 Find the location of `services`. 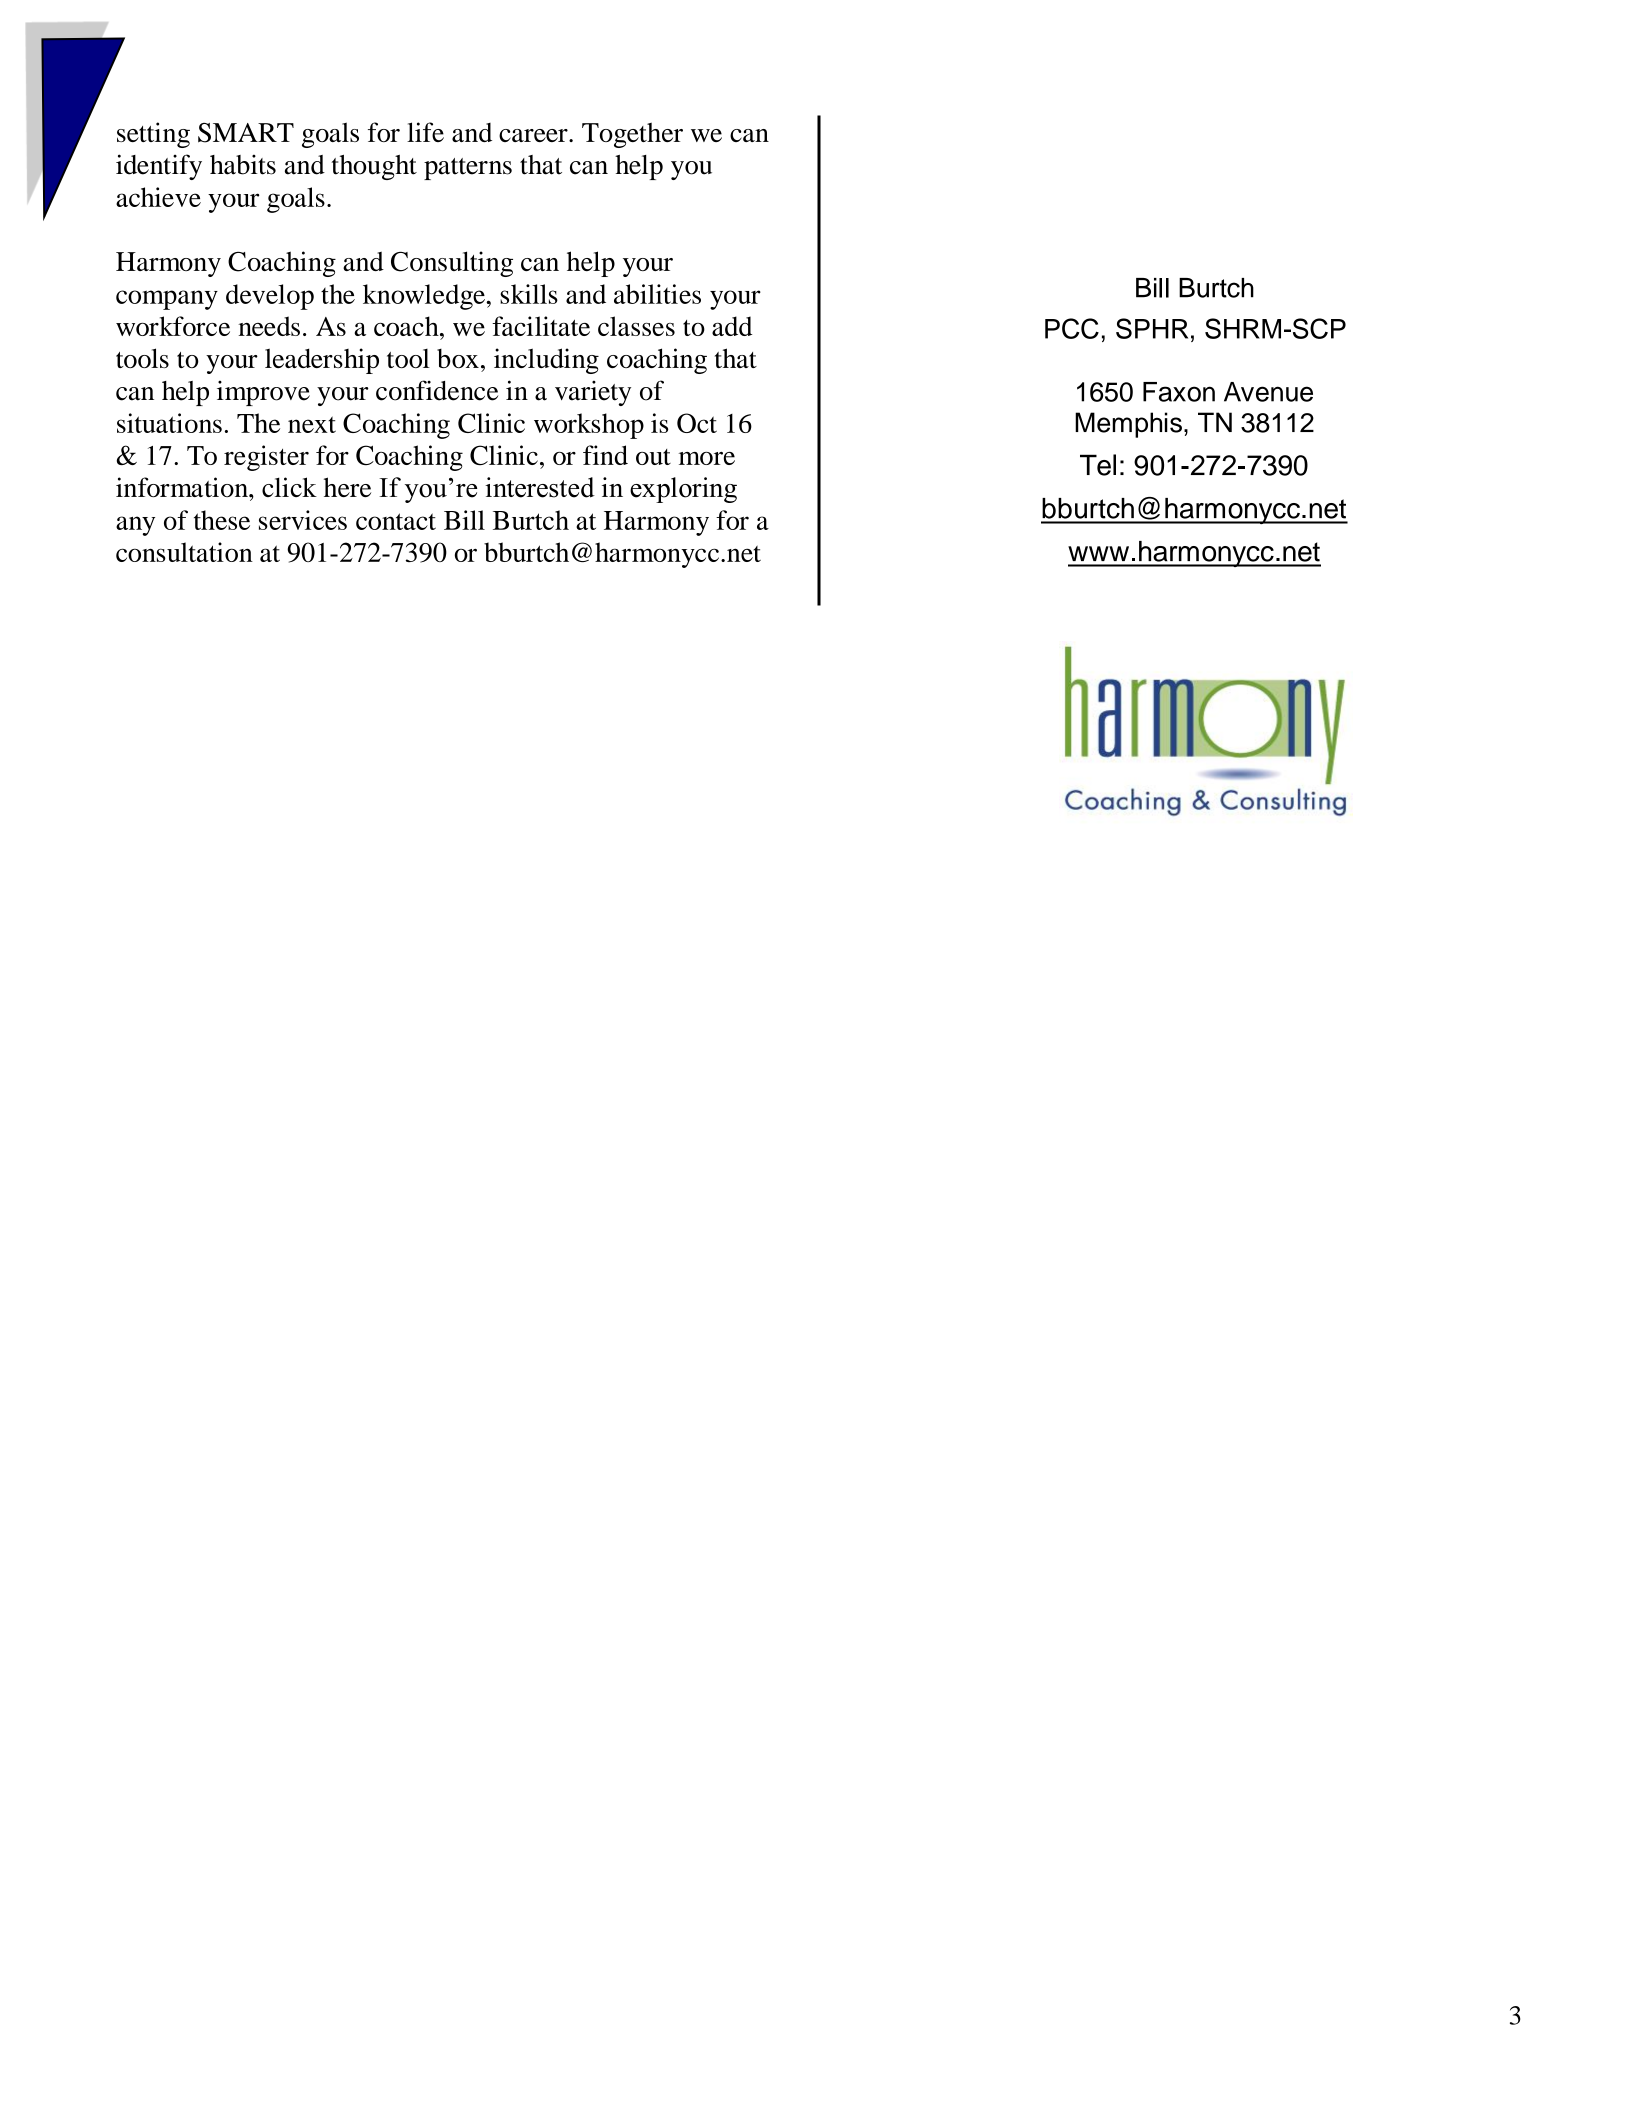

services is located at coordinates (303, 520).
